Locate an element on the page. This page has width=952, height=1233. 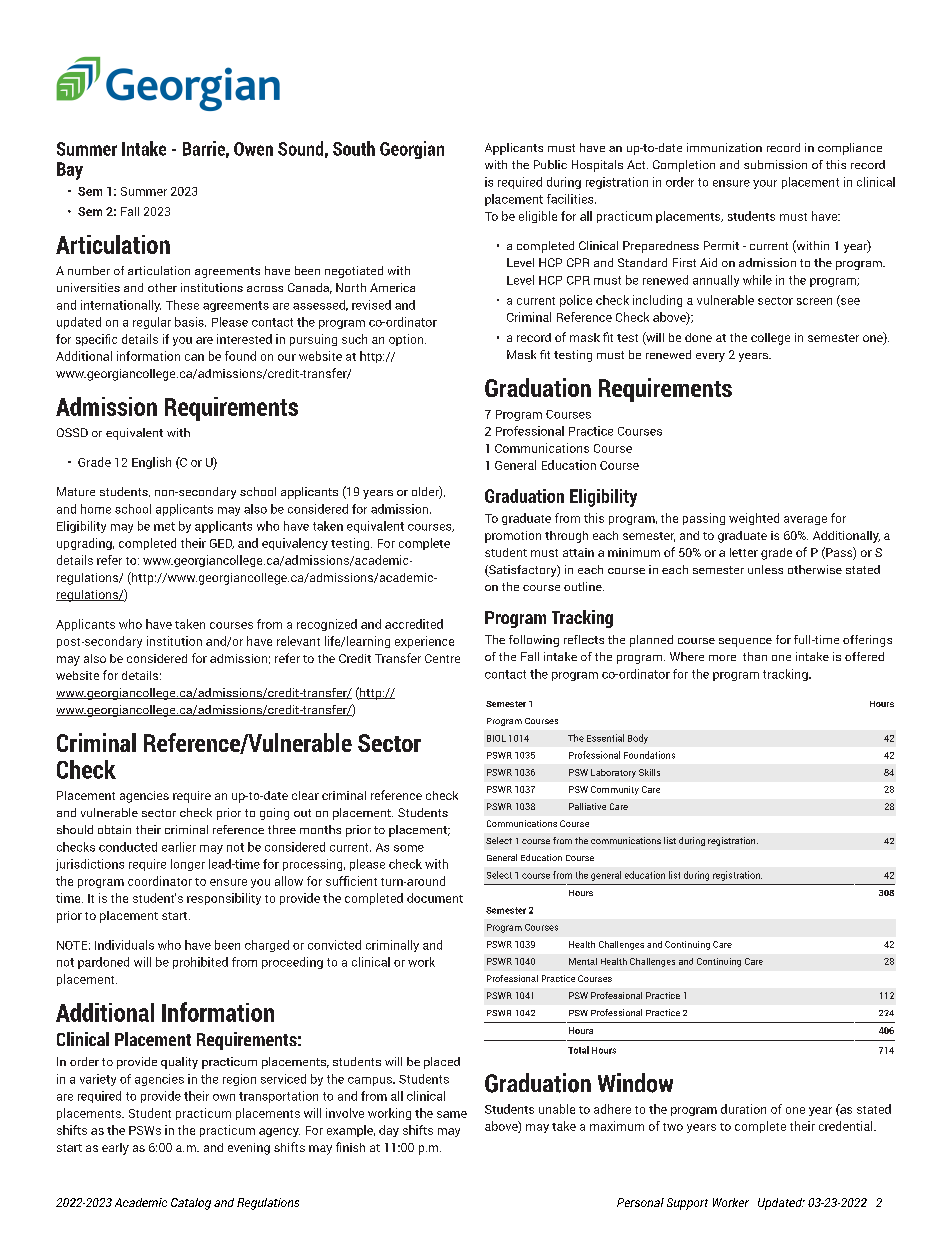
relevant is located at coordinates (298, 641).
